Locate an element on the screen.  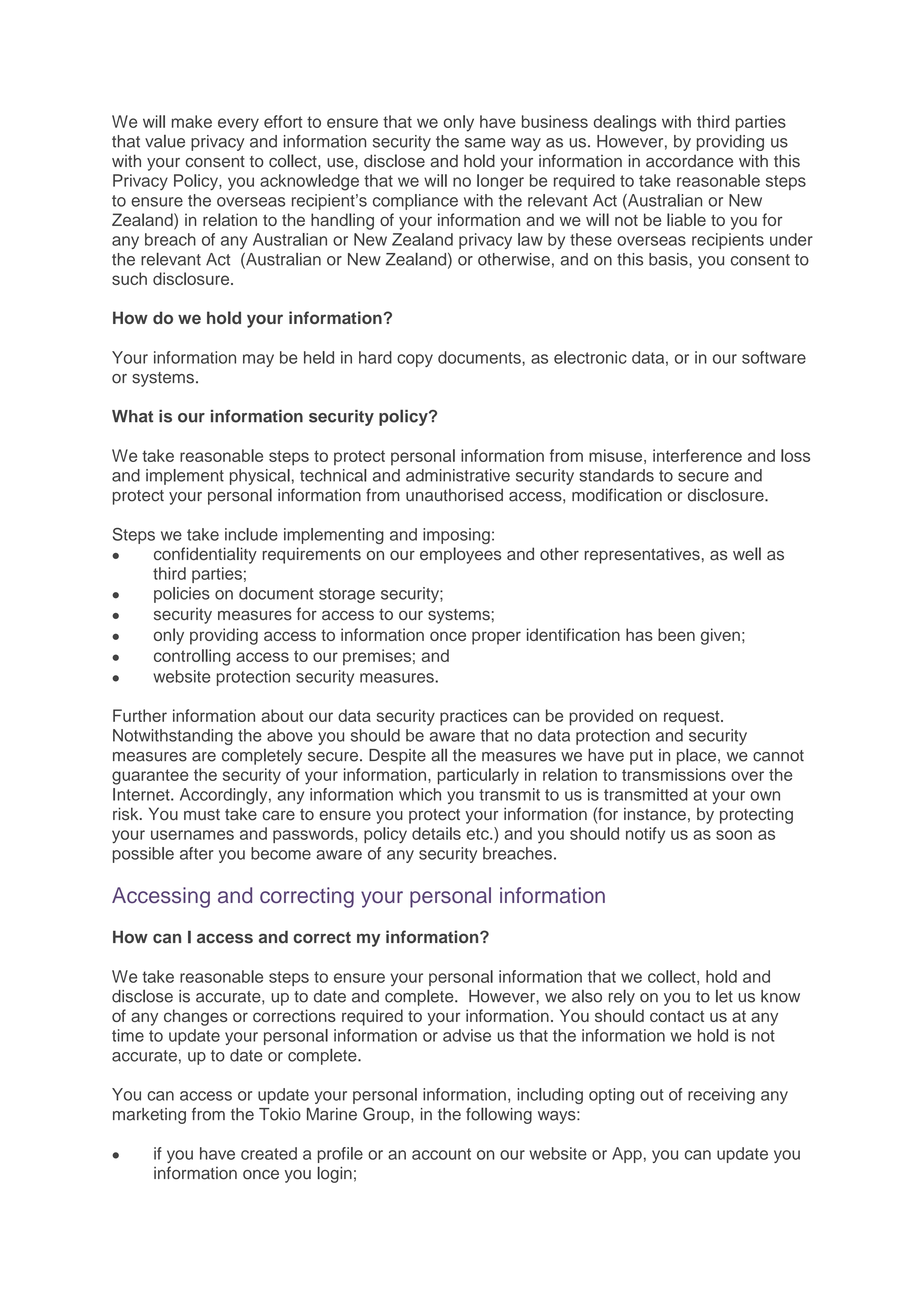
controlling is located at coordinates (192, 657).
